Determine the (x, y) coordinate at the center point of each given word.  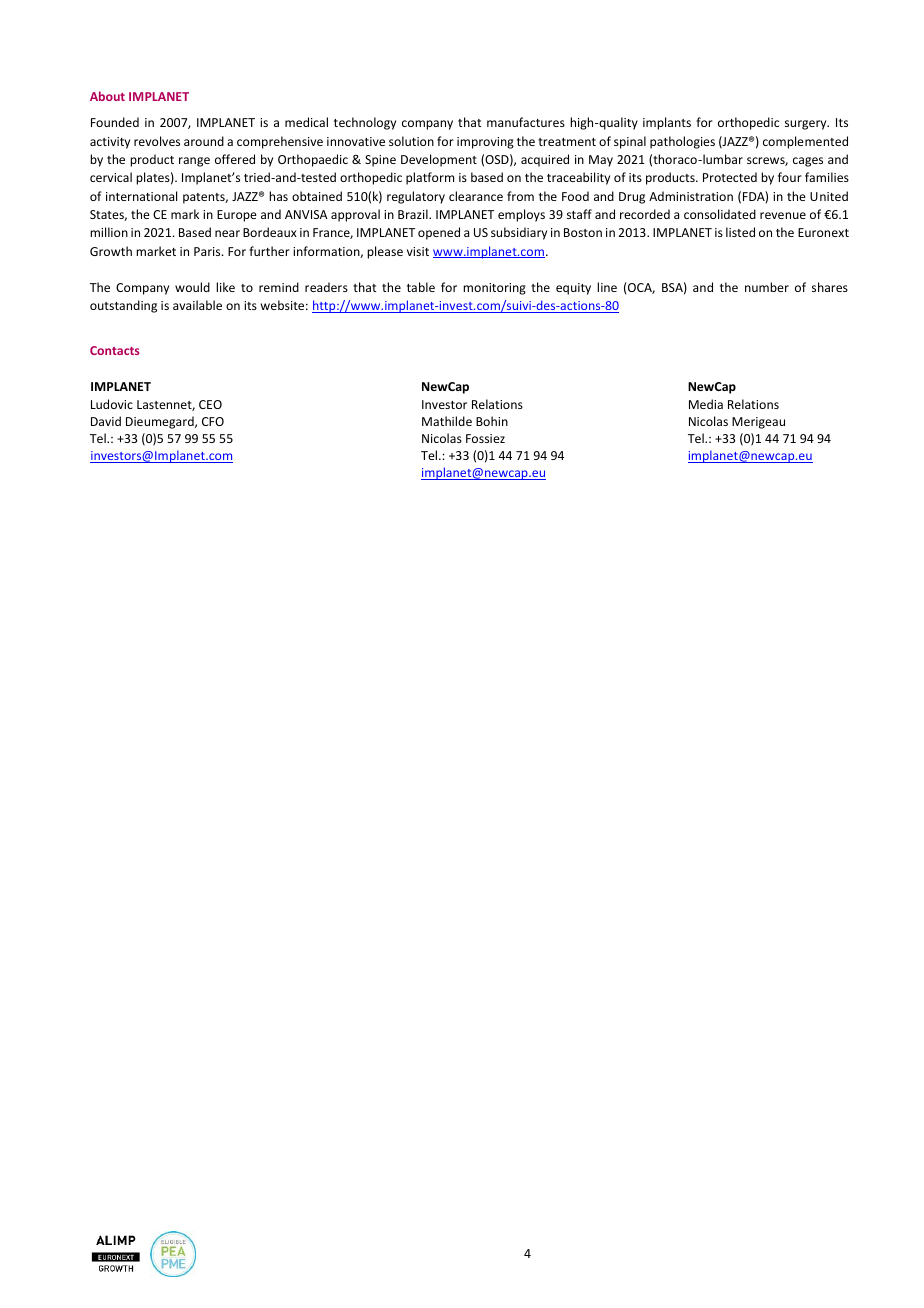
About (107, 96)
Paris (208, 251)
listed (740, 232)
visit (418, 251)
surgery (807, 125)
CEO (210, 404)
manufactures (526, 122)
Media (706, 404)
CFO (213, 421)
